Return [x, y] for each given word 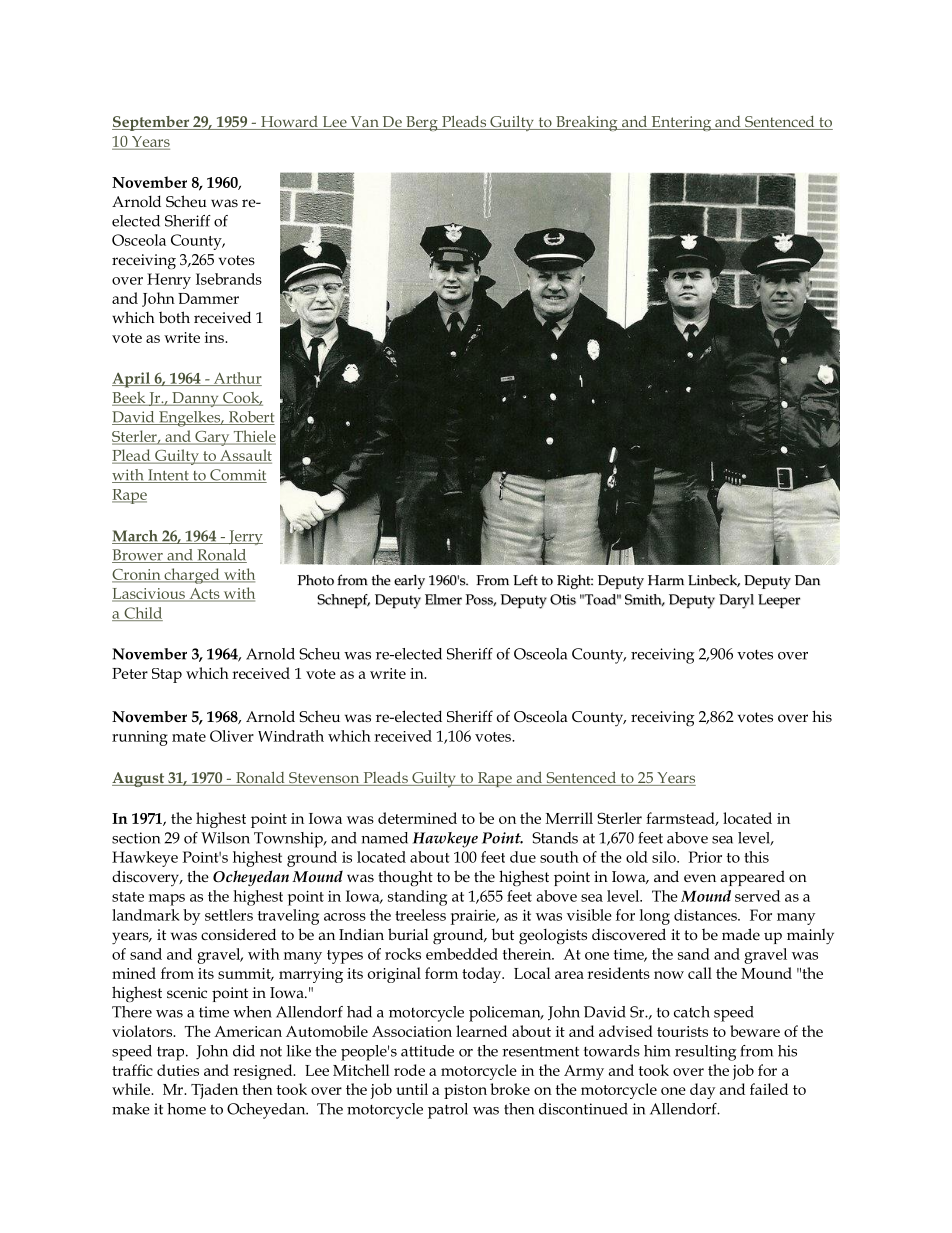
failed [769, 1089]
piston [465, 1091]
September [152, 123]
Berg [422, 123]
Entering [681, 123]
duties [178, 1070]
